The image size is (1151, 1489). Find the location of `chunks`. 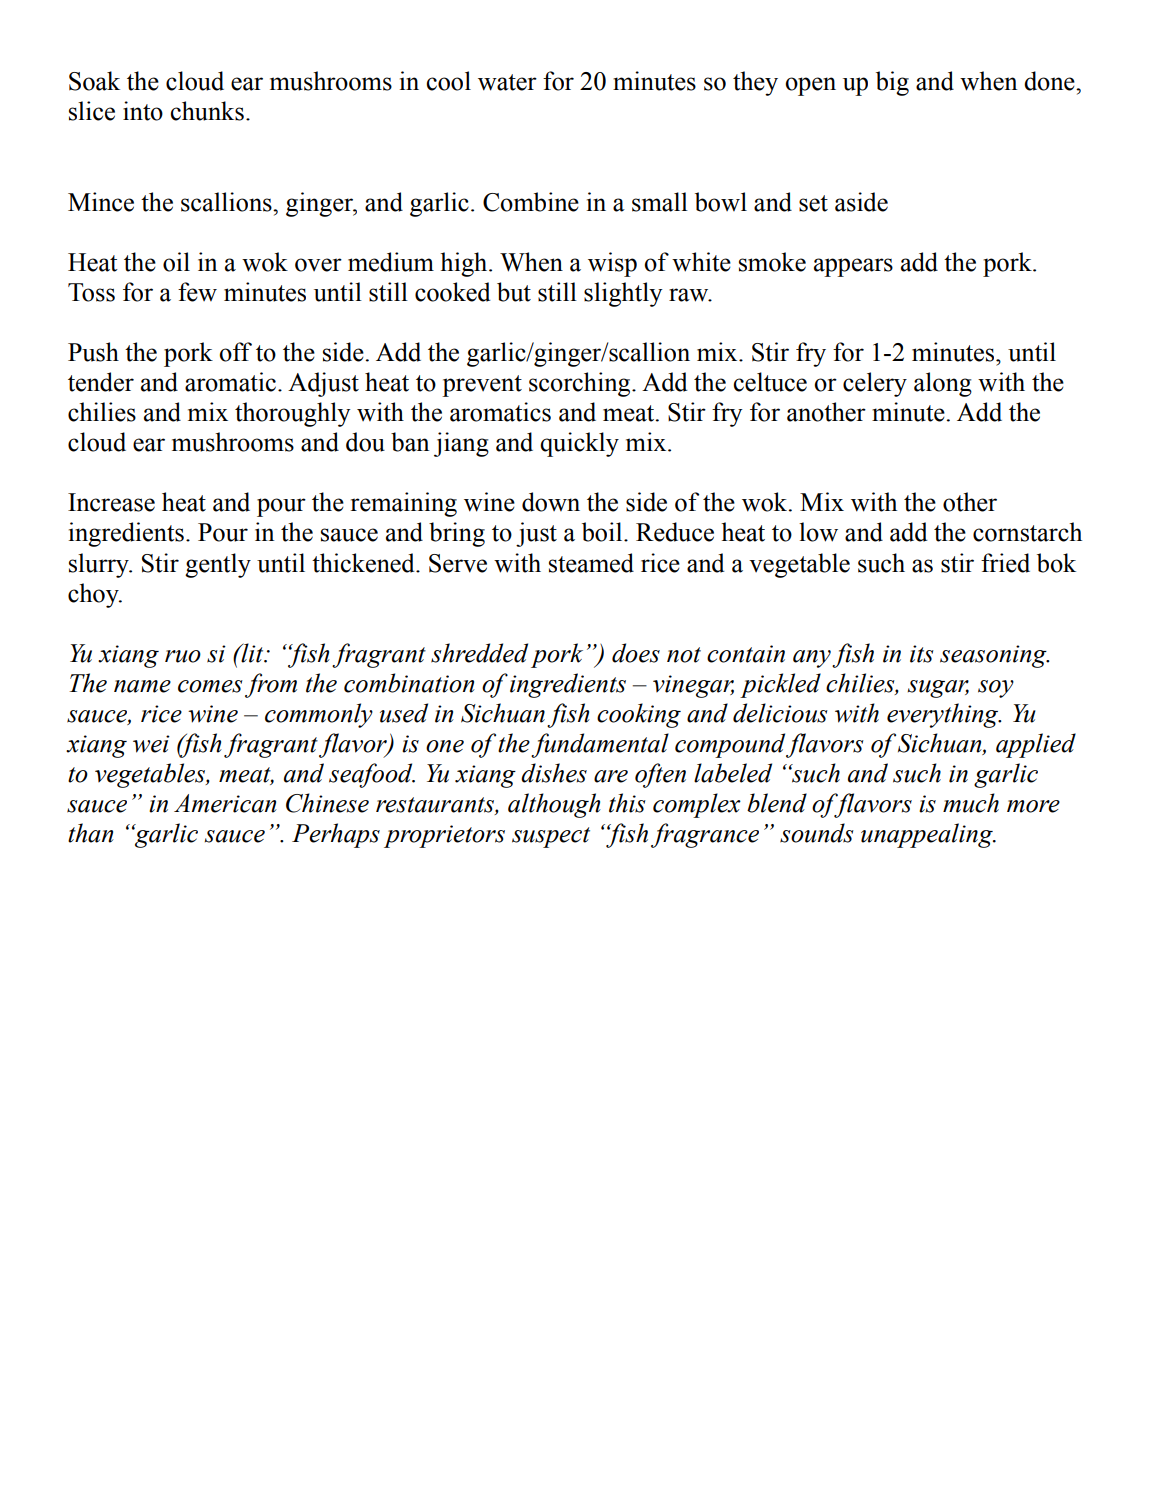

chunks is located at coordinates (207, 111).
